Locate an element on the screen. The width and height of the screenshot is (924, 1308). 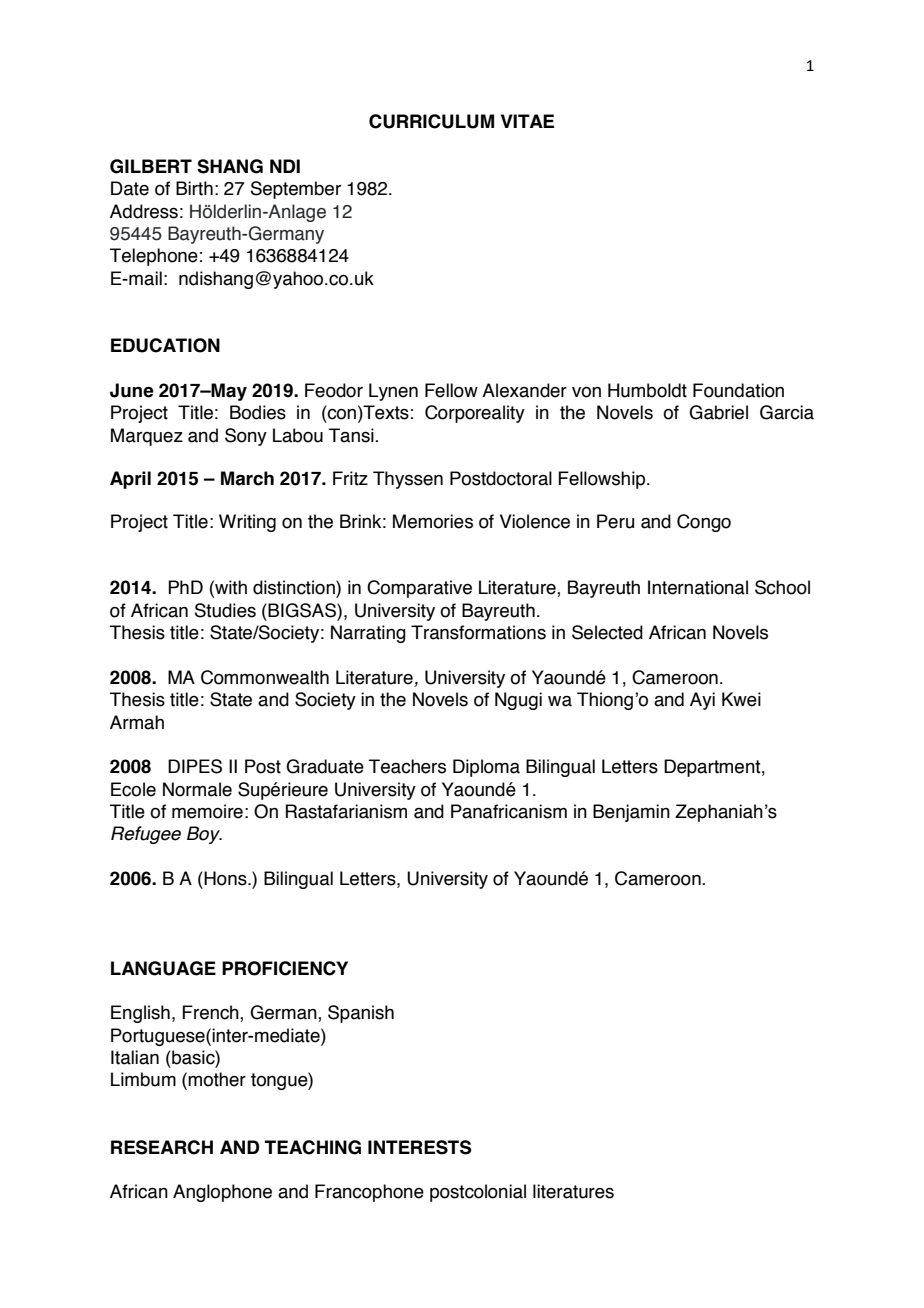
Francophone is located at coordinates (369, 1193).
